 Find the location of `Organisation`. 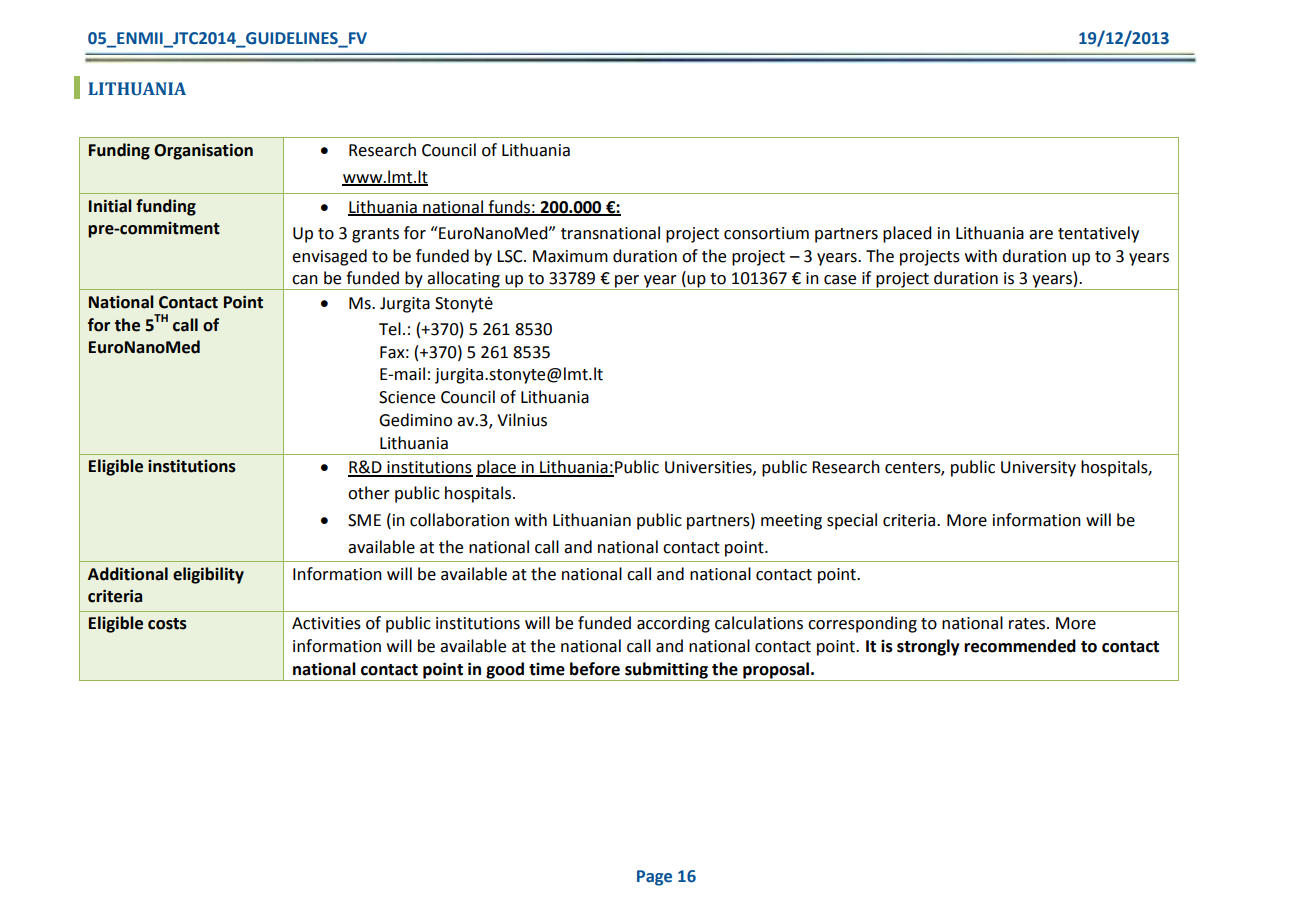

Organisation is located at coordinates (203, 151).
